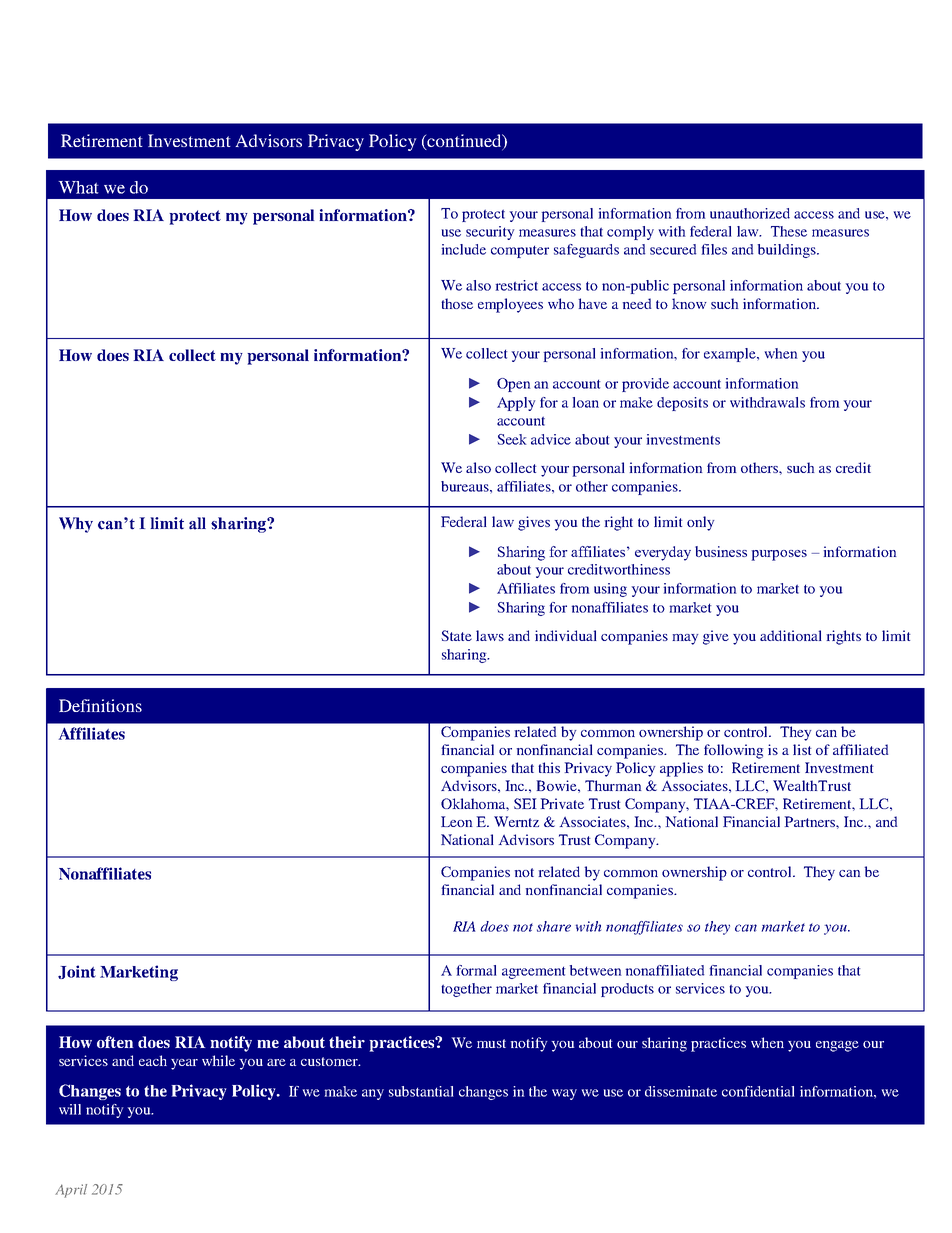  What do you see at coordinates (512, 439) in the screenshot?
I see `Seek` at bounding box center [512, 439].
